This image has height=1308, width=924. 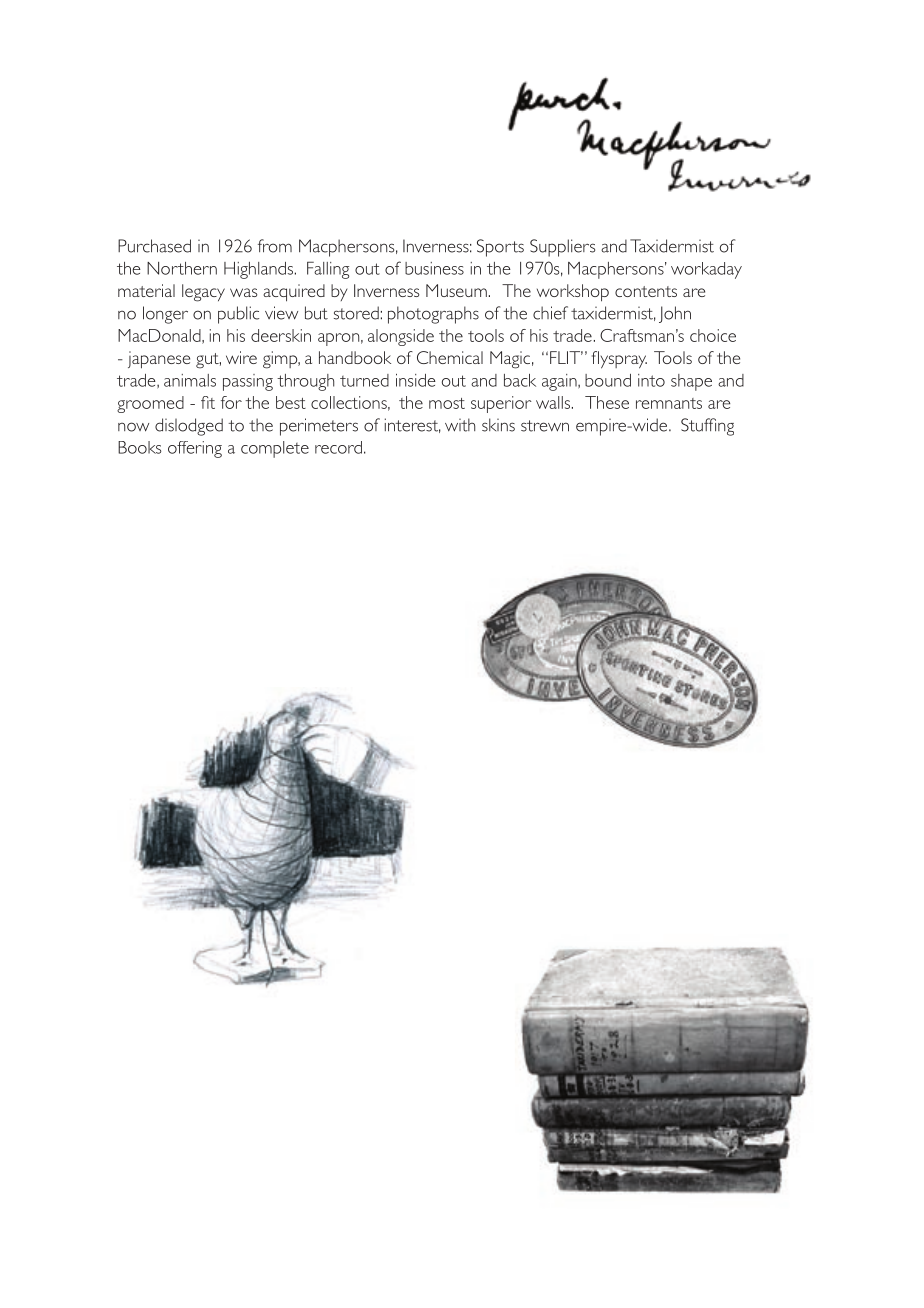 I want to click on photographs, so click(x=433, y=315).
